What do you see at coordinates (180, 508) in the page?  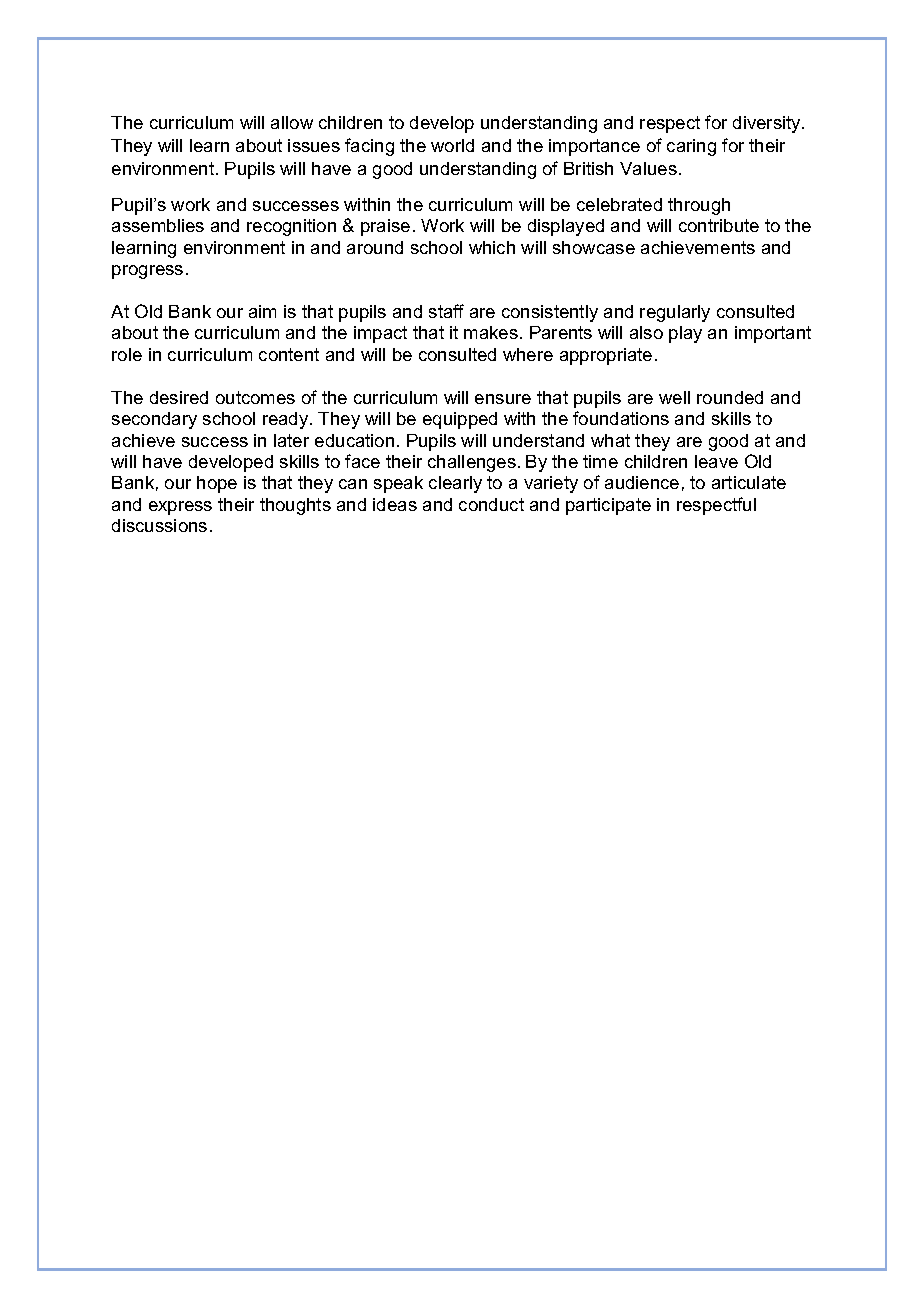 I see `express` at bounding box center [180, 508].
